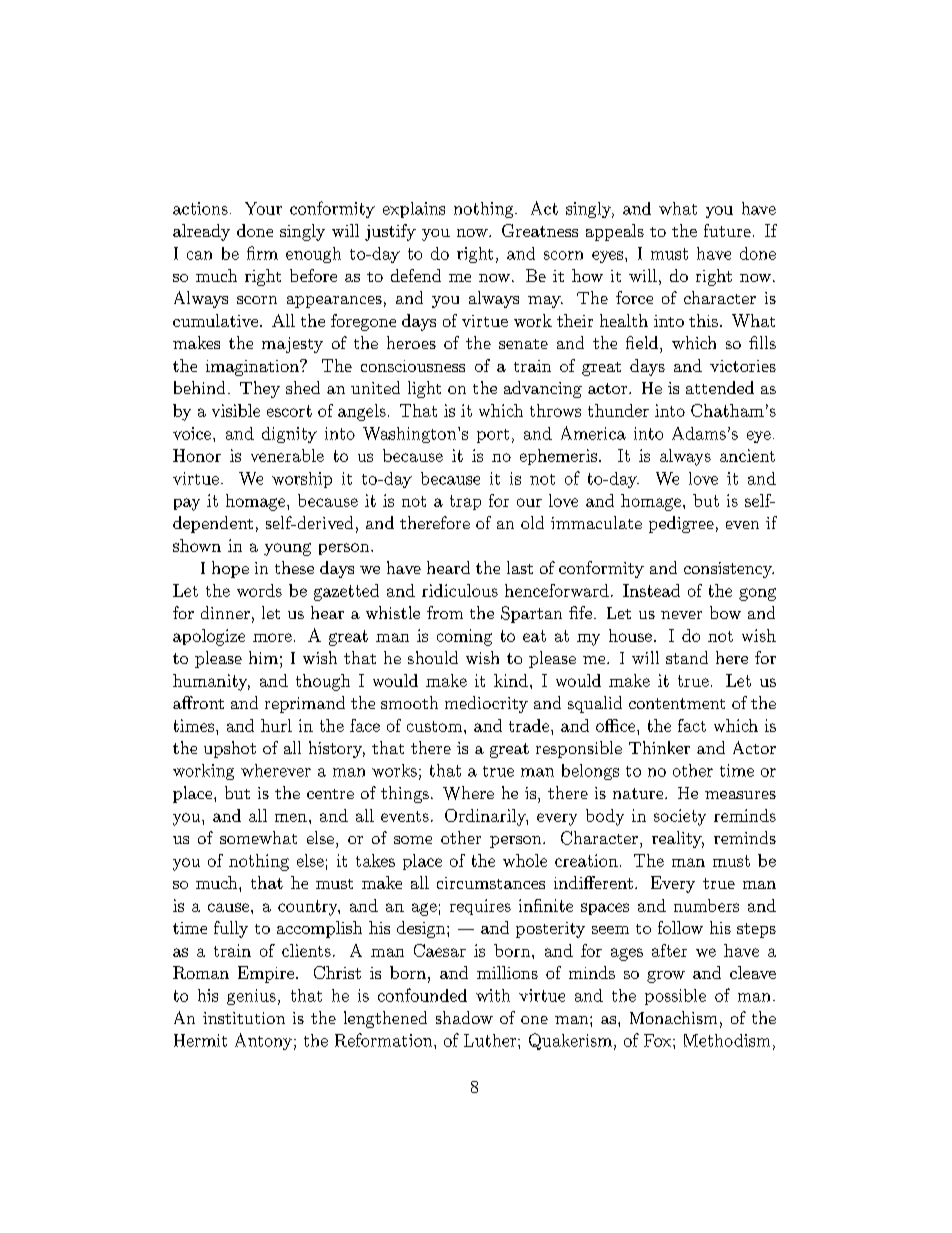 This screenshot has width=952, height=1233. Describe the element at coordinates (262, 253) in the screenshot. I see `firm` at that location.
